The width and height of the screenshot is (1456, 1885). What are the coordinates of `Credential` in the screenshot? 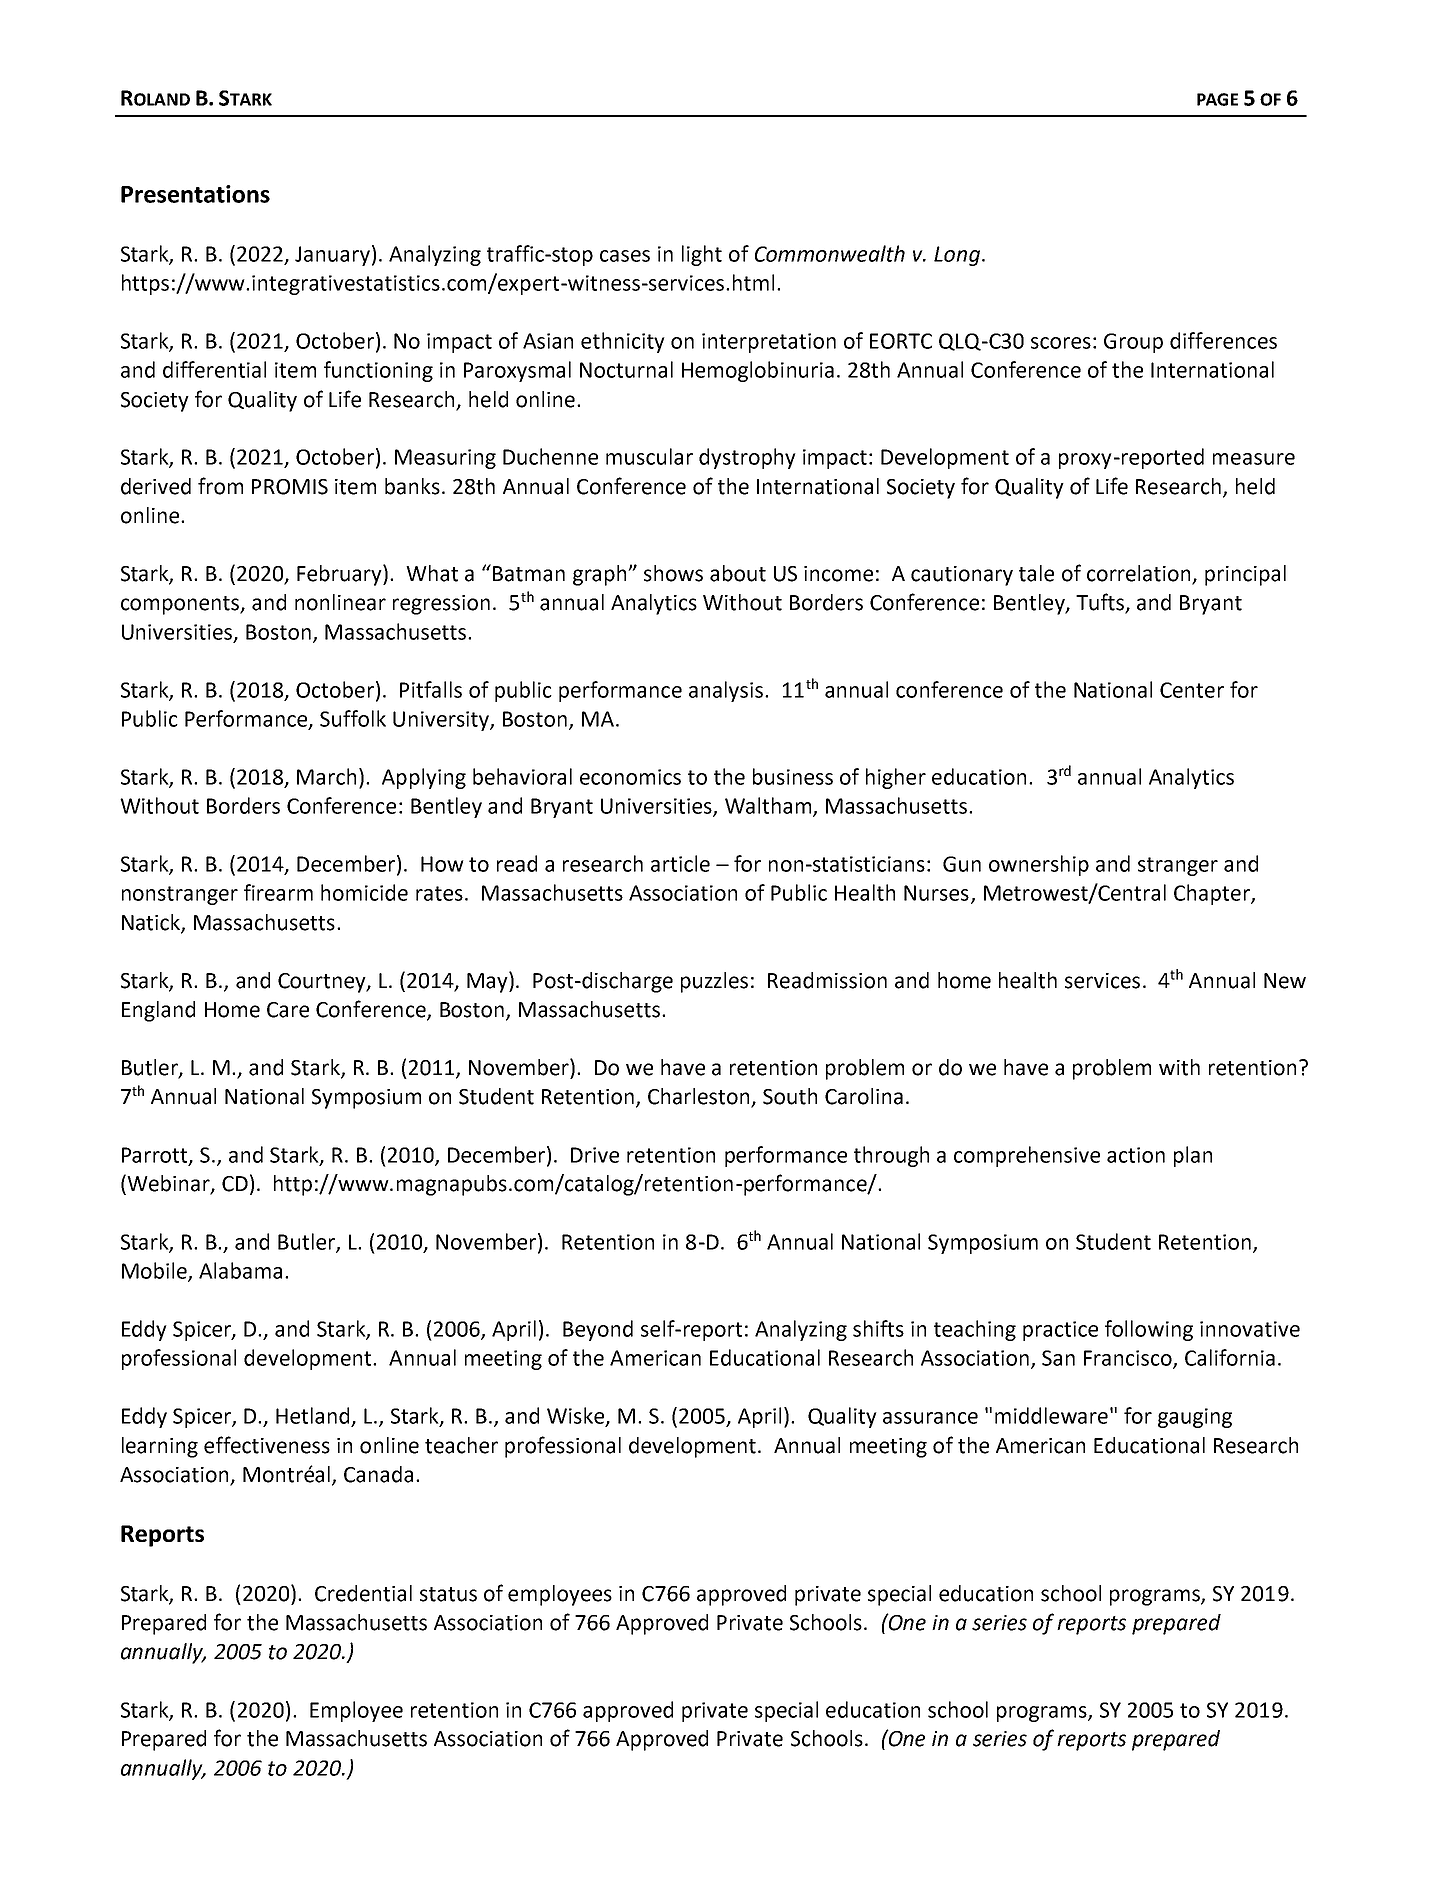 It's located at (363, 1593).
